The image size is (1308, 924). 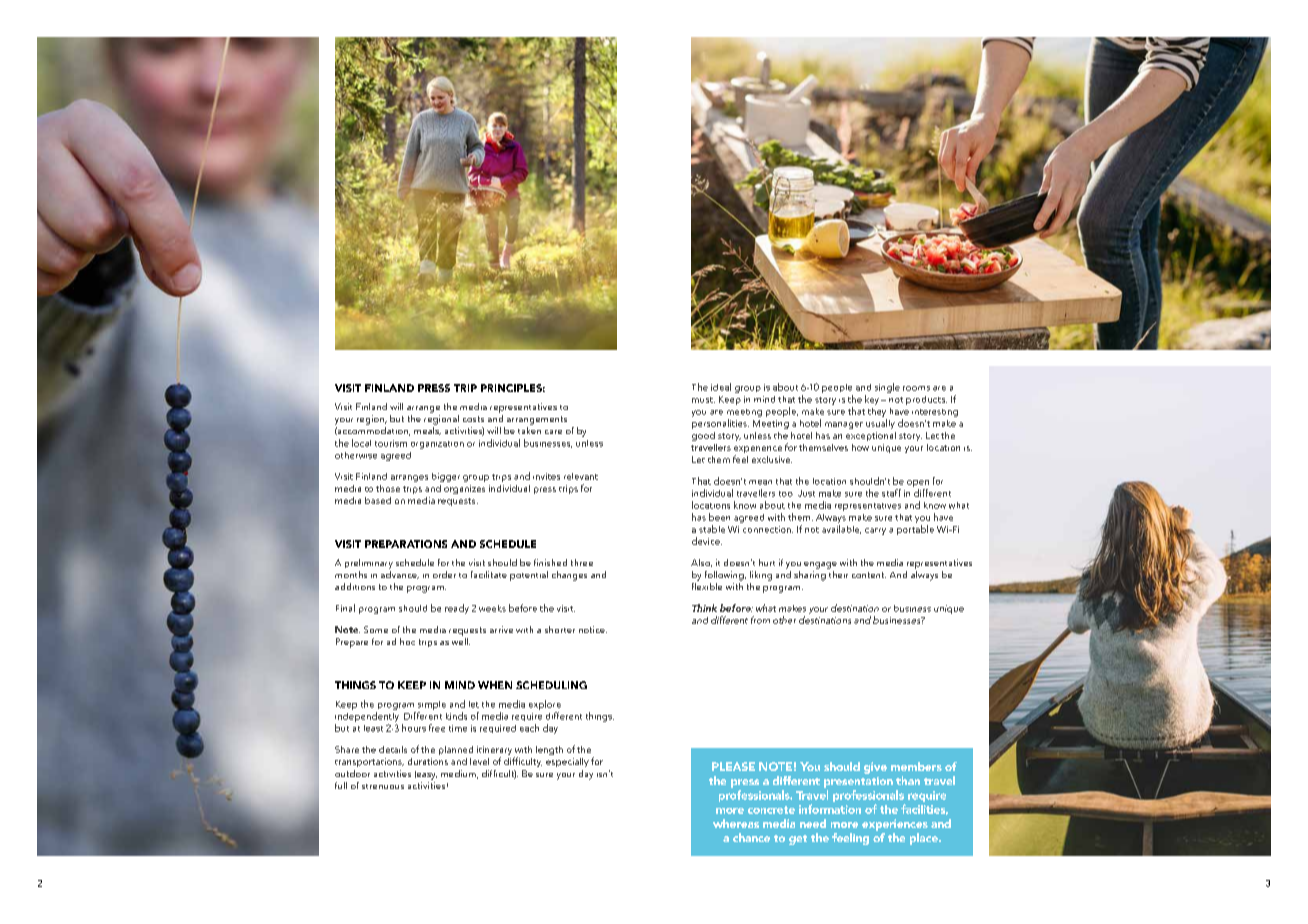 I want to click on notice, so click(x=593, y=629).
